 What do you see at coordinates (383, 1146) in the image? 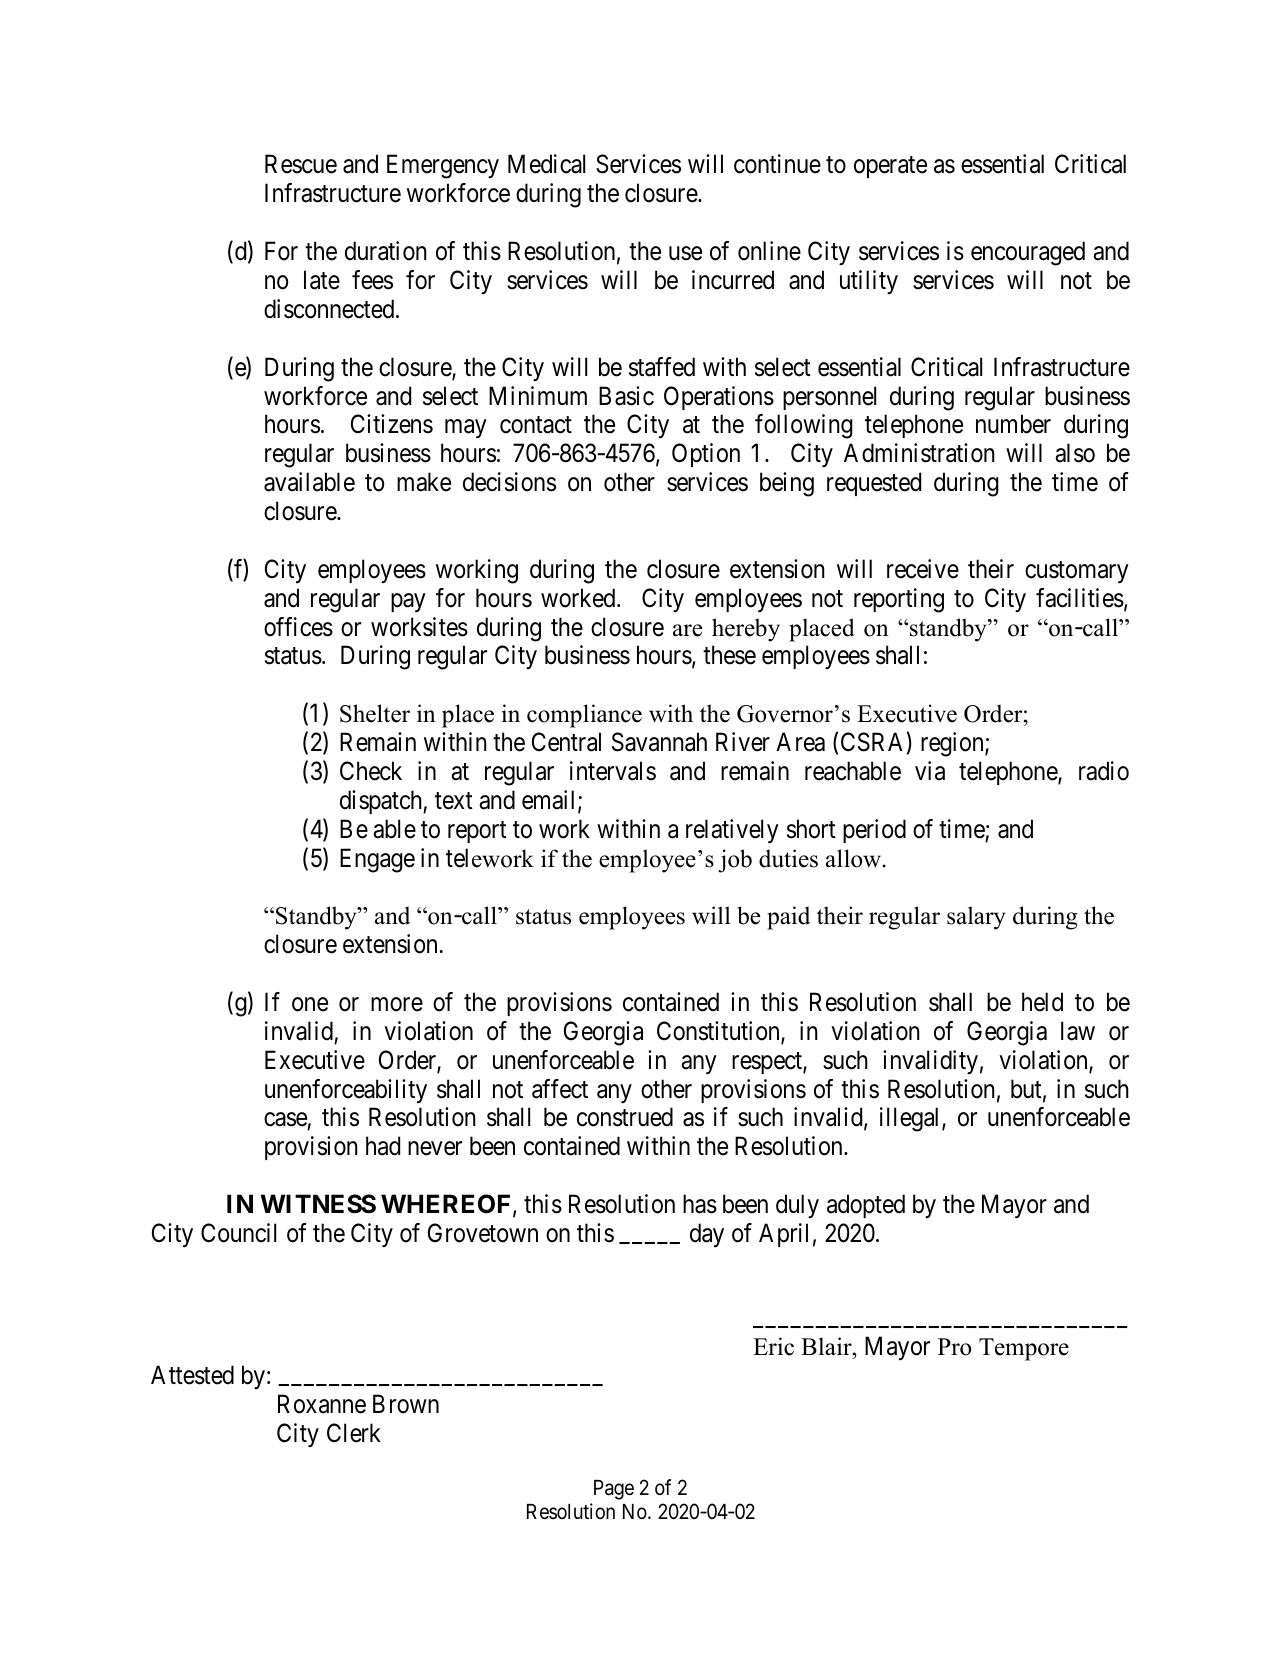
I see `had` at bounding box center [383, 1146].
